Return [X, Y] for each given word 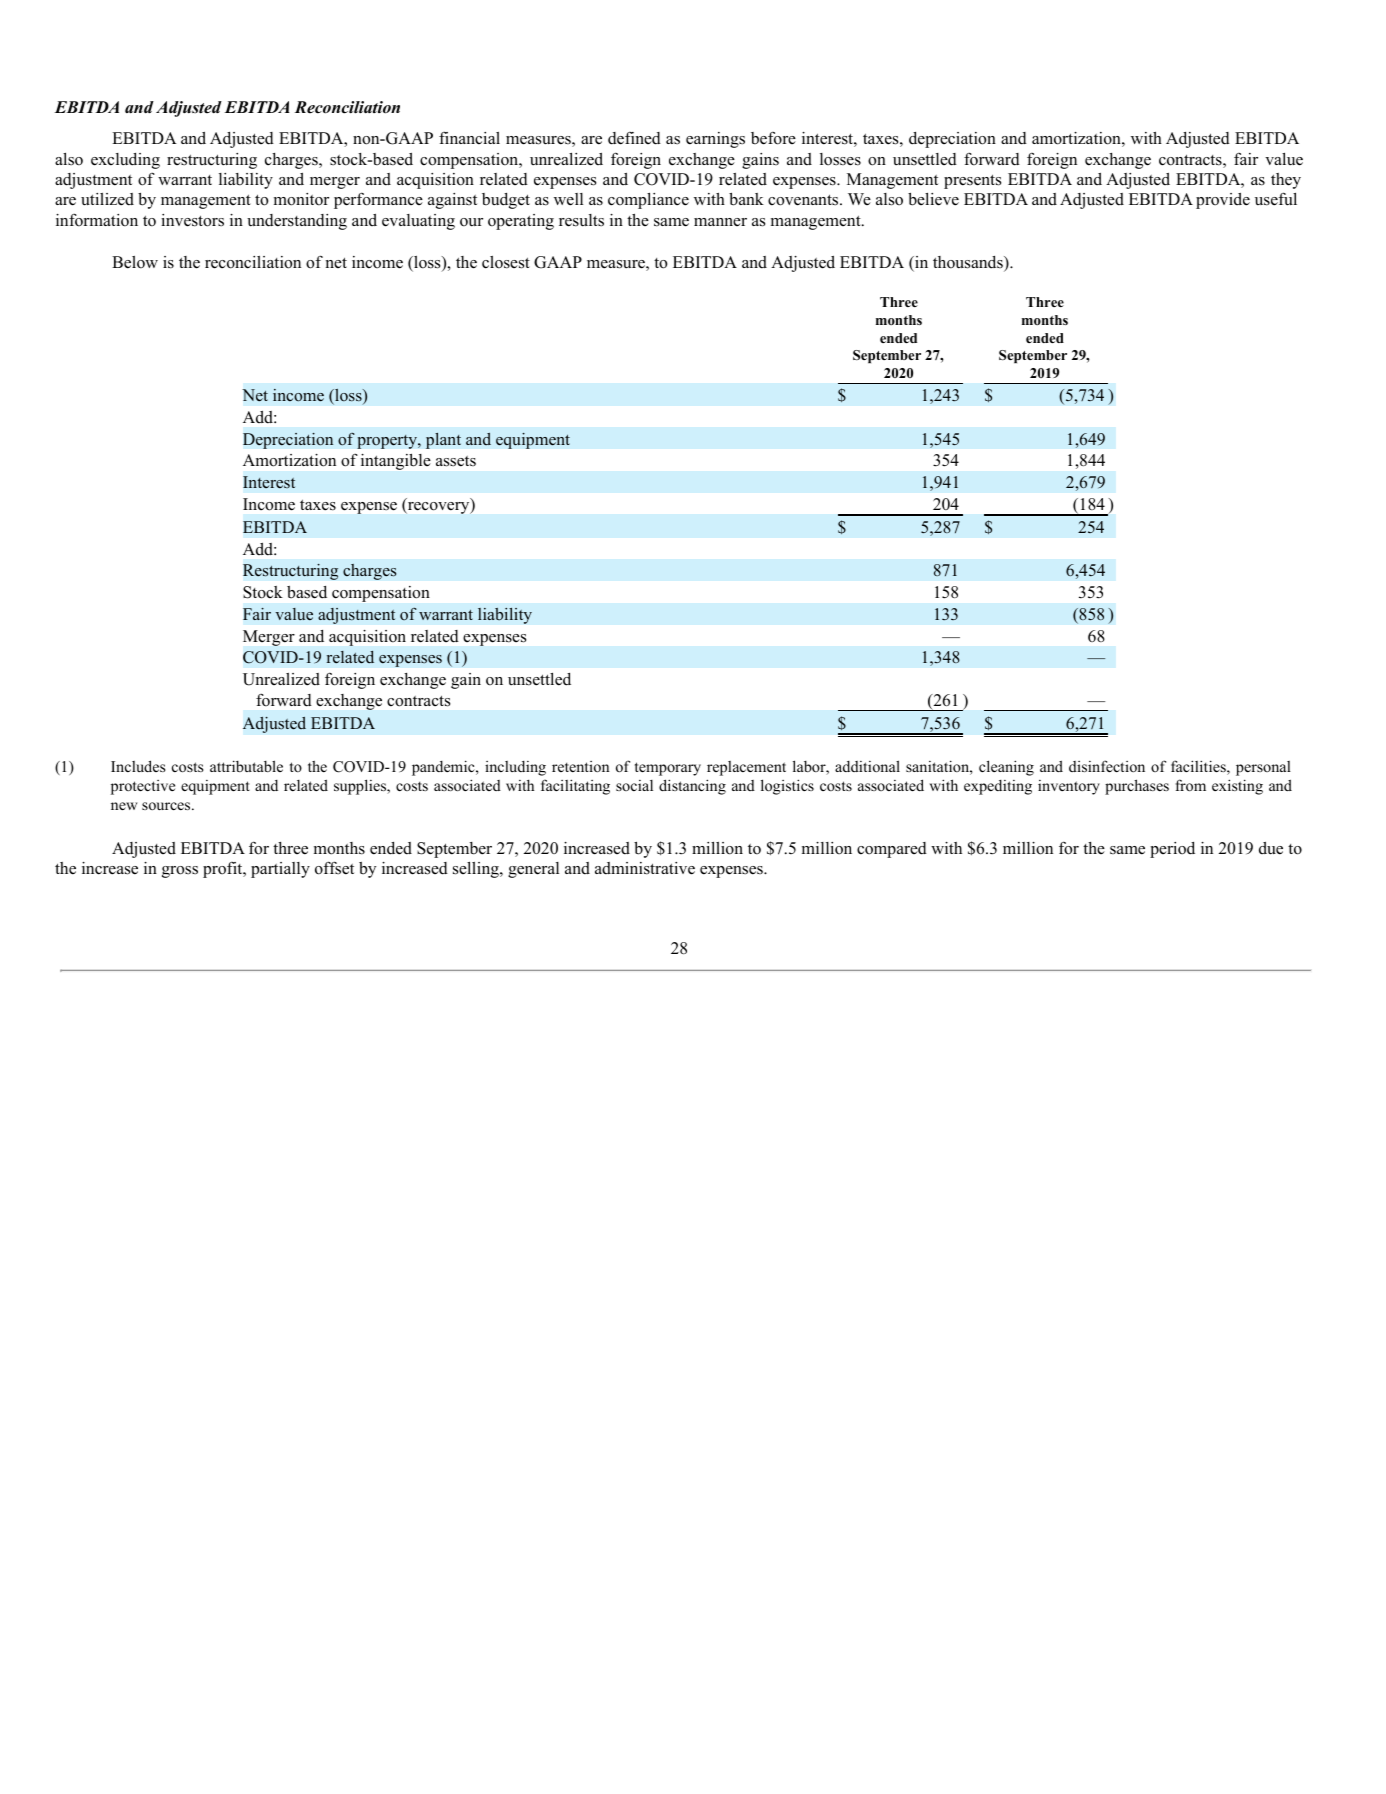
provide [1223, 201]
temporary [668, 769]
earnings [715, 140]
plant [443, 440]
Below [135, 262]
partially [280, 870]
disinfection [1107, 766]
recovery [438, 508]
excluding [125, 161]
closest [506, 262]
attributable [246, 766]
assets [456, 461]
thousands [969, 263]
